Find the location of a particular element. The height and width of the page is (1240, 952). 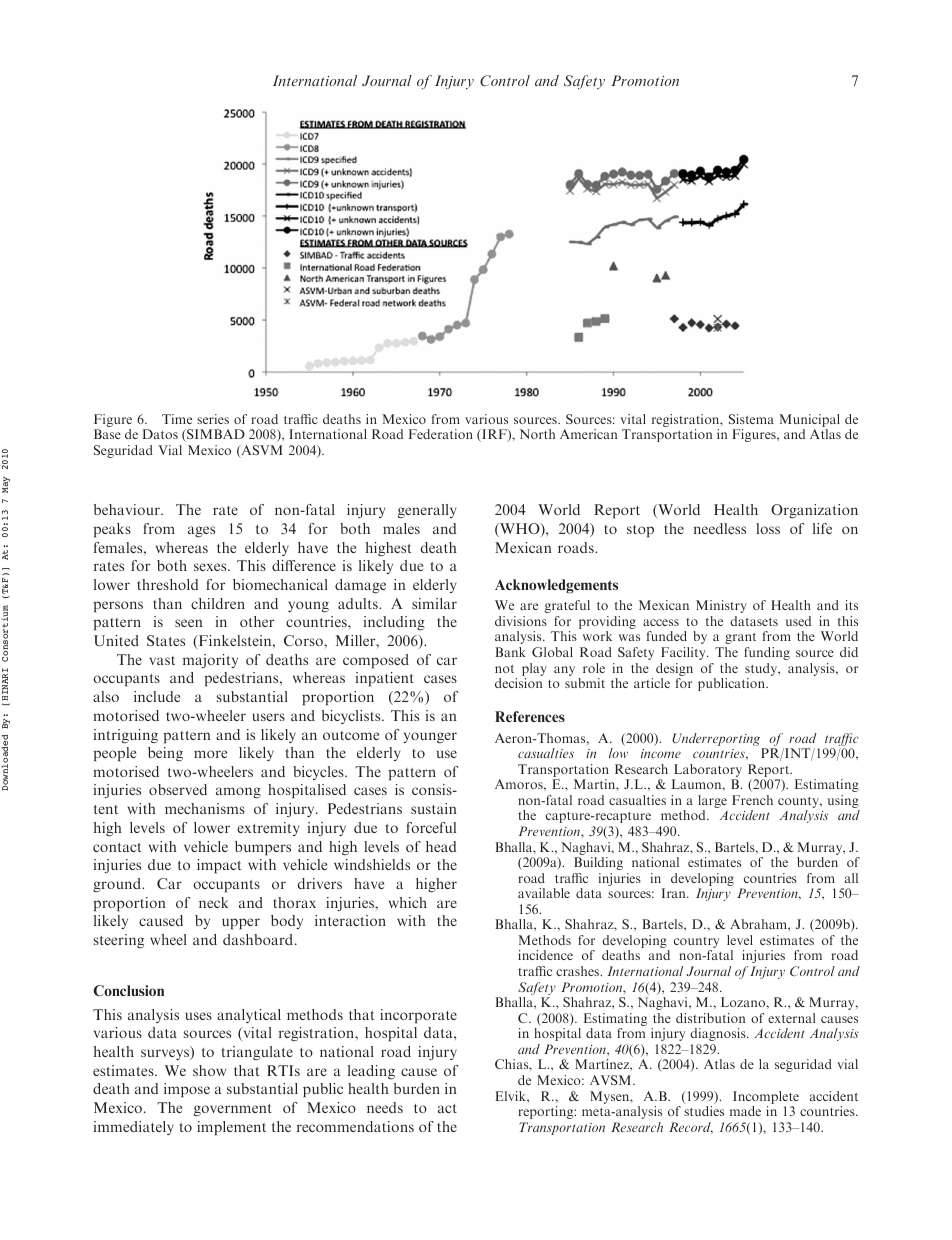

country is located at coordinates (696, 944).
